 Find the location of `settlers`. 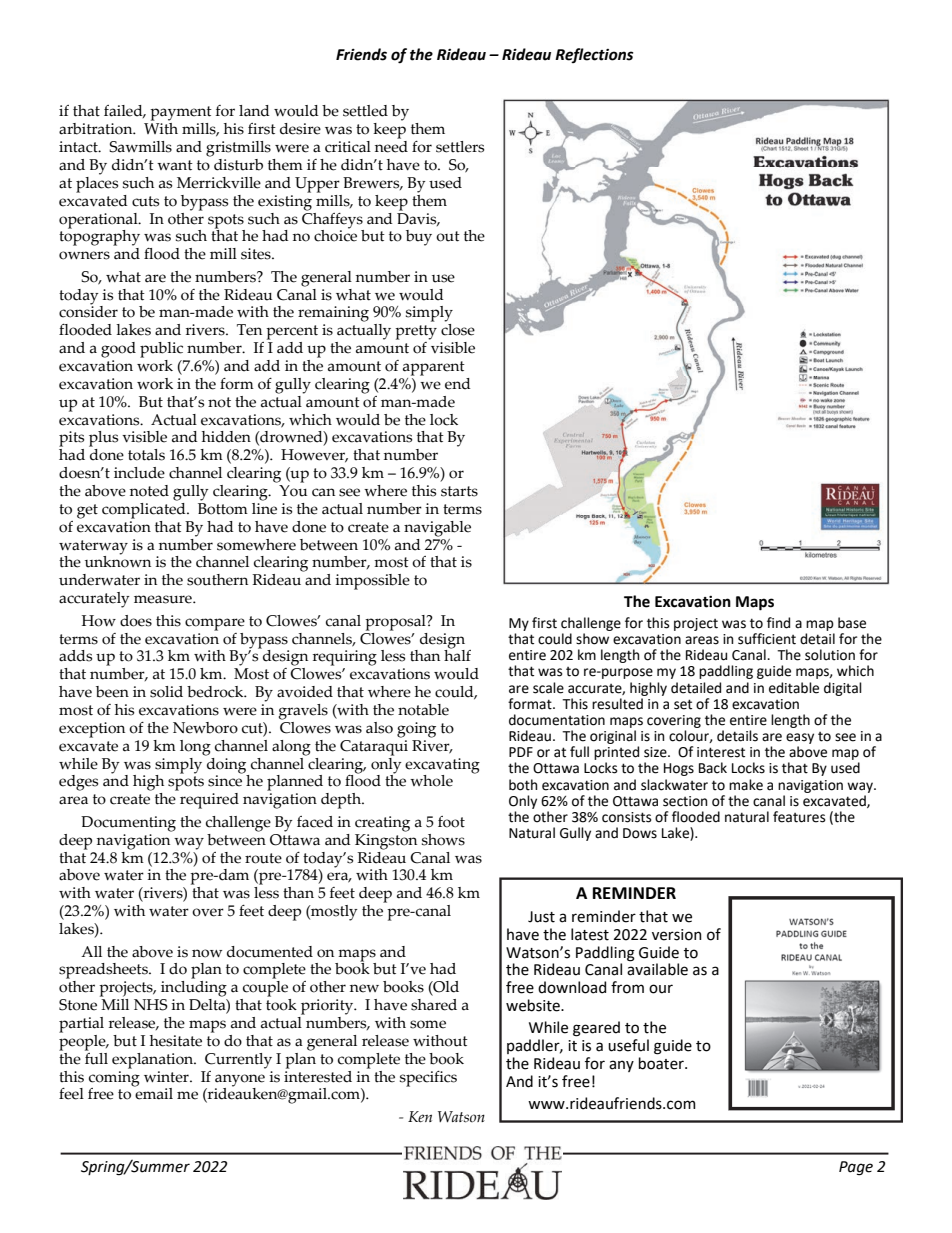

settlers is located at coordinates (460, 147).
